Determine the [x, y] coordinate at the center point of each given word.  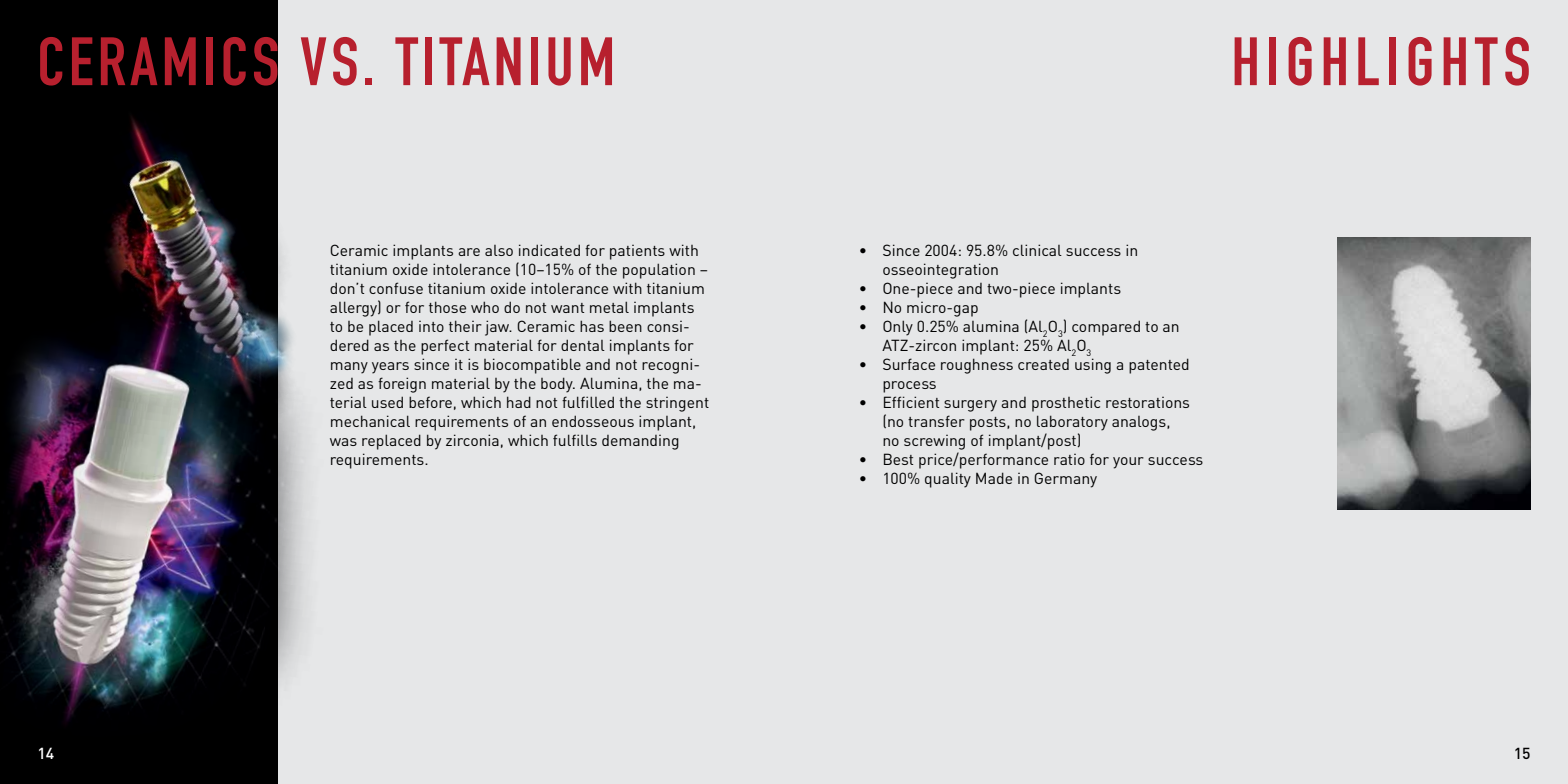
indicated [549, 250]
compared [1106, 328]
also [499, 250]
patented [1159, 366]
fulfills [575, 440]
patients [637, 252]
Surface [909, 364]
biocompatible [532, 366]
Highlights [1381, 61]
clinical [1037, 250]
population [659, 271]
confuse [396, 288]
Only [898, 328]
